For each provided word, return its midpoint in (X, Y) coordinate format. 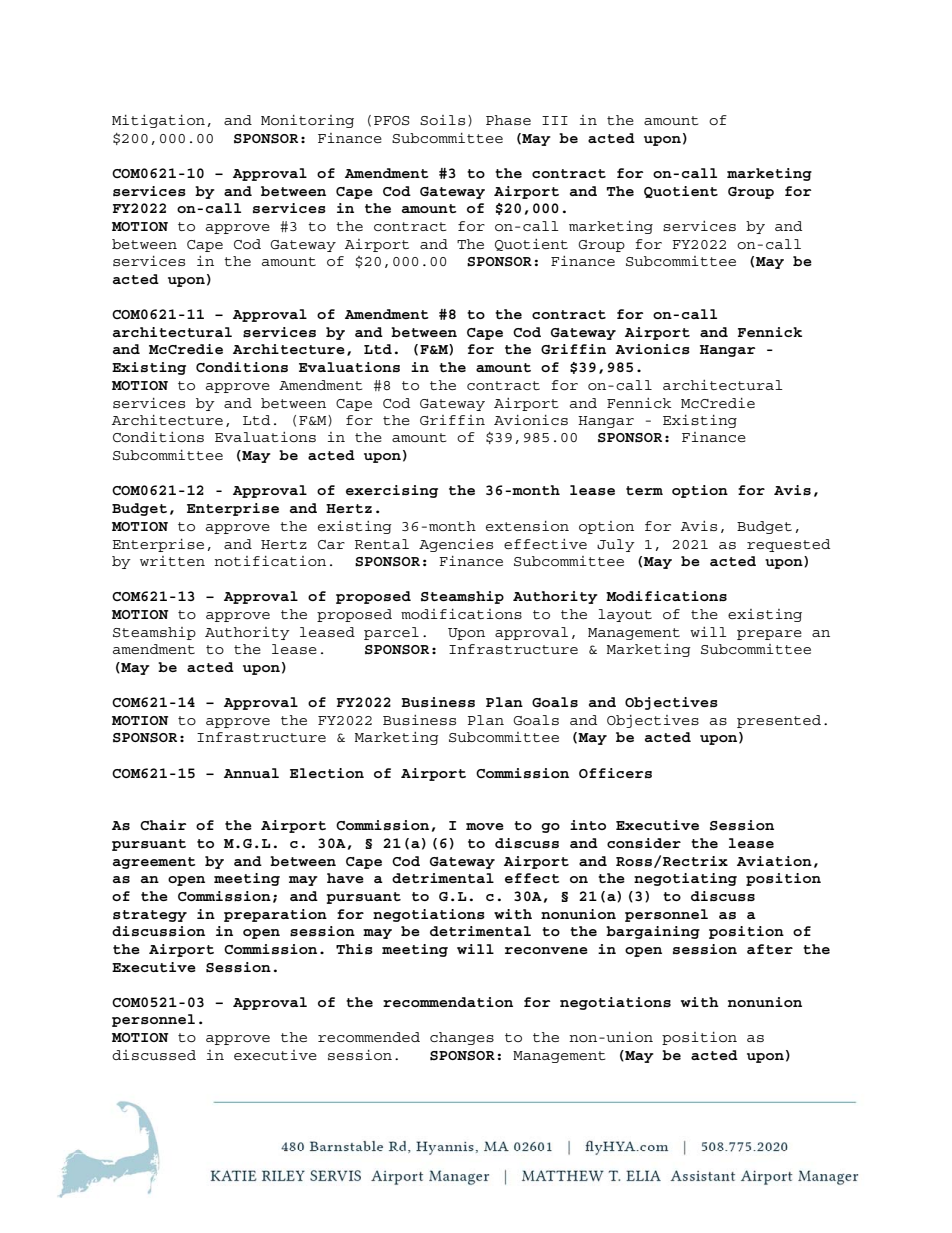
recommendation (448, 1002)
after (770, 949)
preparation (275, 915)
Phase (508, 120)
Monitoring (307, 121)
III (555, 120)
